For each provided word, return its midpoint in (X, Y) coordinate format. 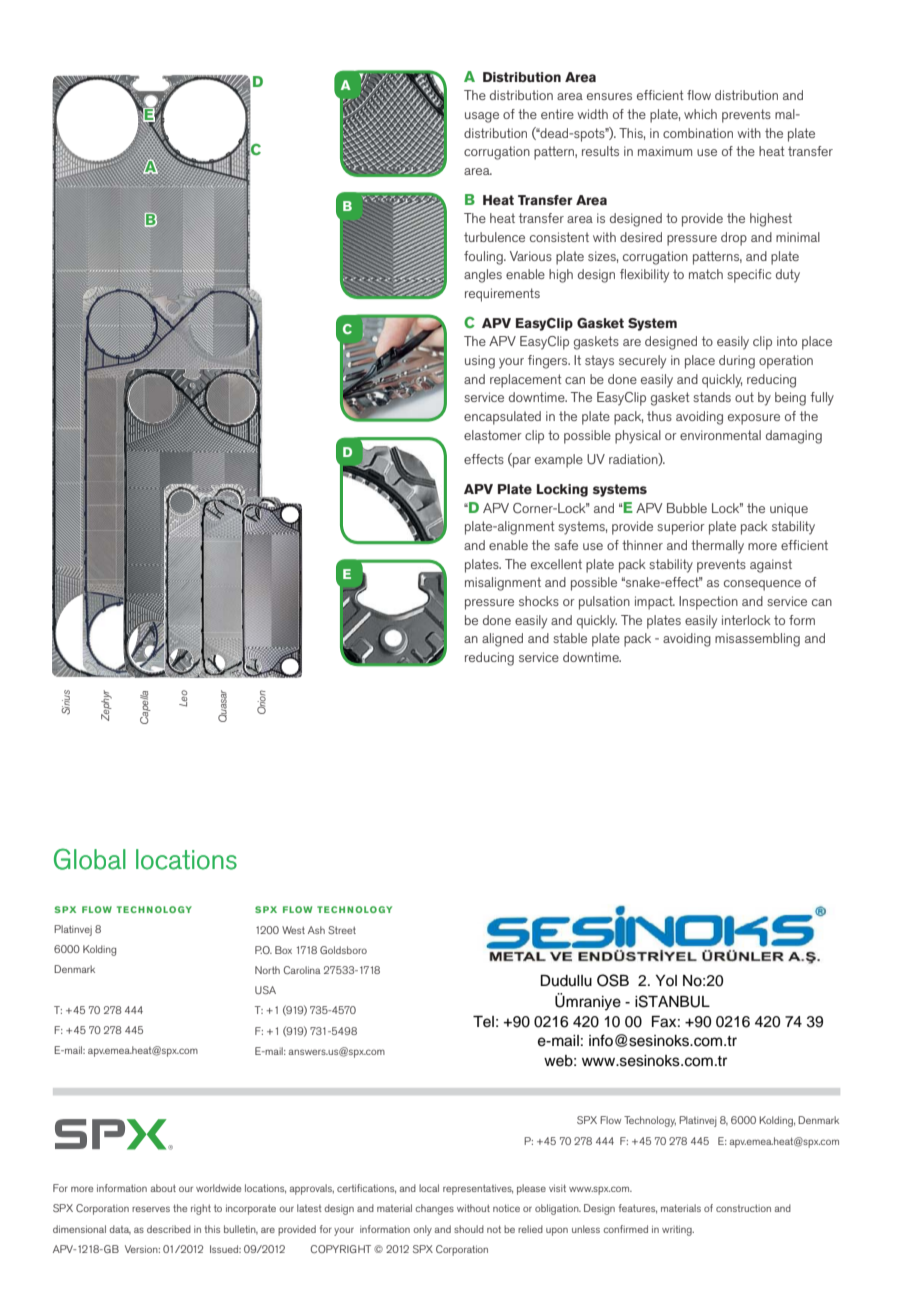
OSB (613, 980)
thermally (717, 547)
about (163, 1188)
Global (90, 859)
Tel (483, 1022)
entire (557, 114)
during (737, 362)
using (480, 362)
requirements (502, 295)
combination (698, 133)
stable (570, 638)
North (267, 970)
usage (482, 117)
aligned (502, 640)
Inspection (708, 603)
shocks (539, 601)
